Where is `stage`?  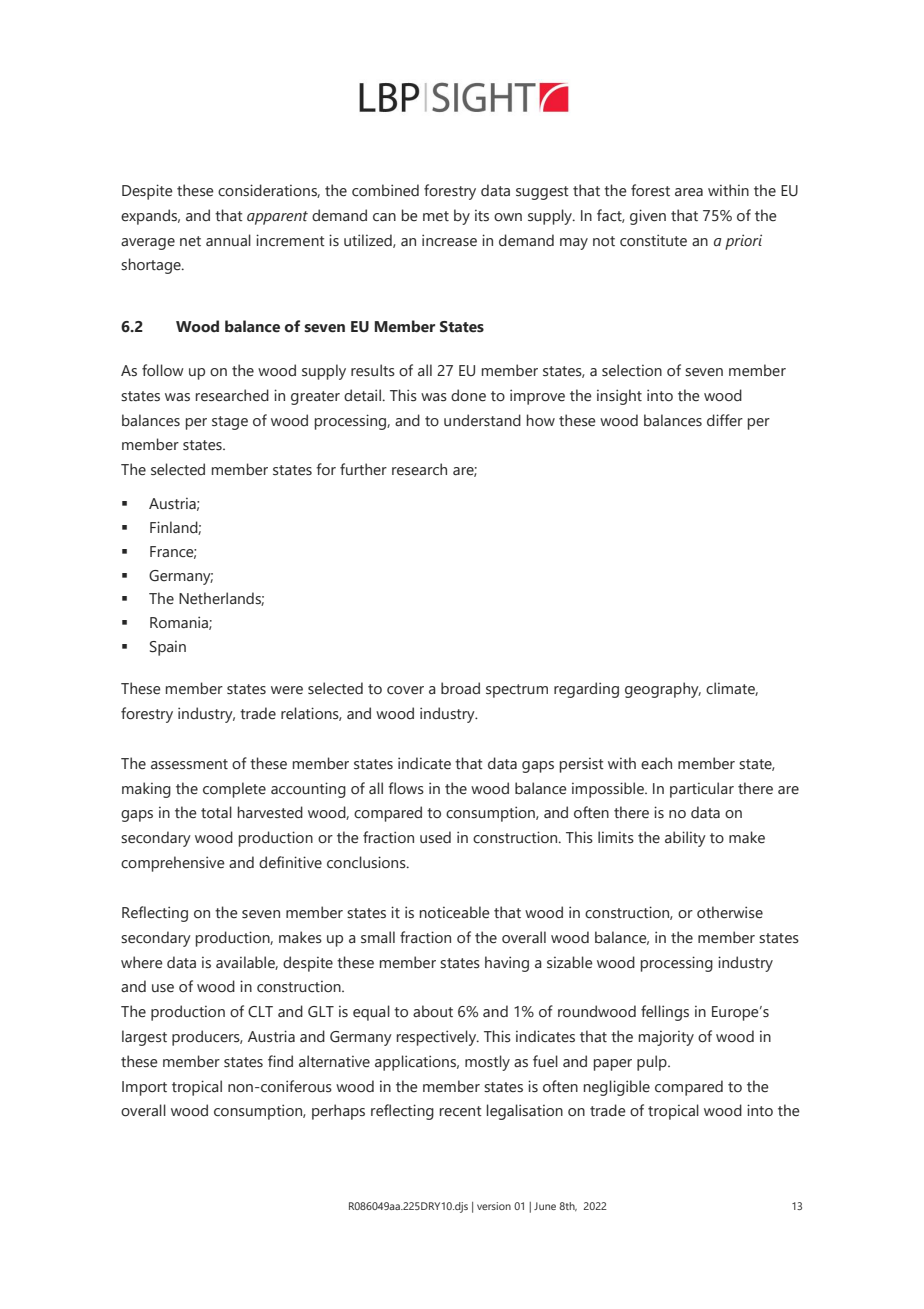
stage is located at coordinates (230, 423).
